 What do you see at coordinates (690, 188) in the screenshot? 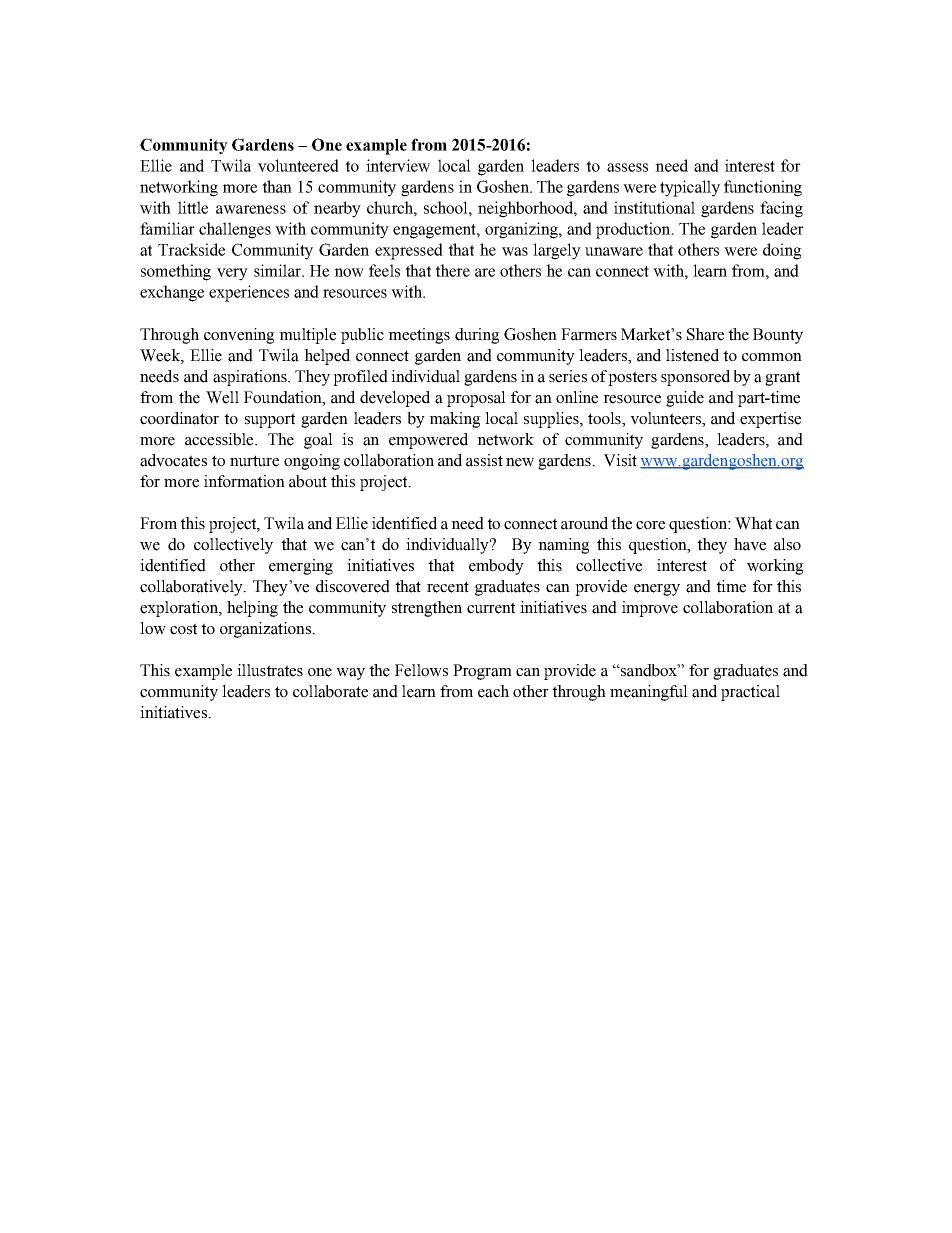
I see `typically` at bounding box center [690, 188].
